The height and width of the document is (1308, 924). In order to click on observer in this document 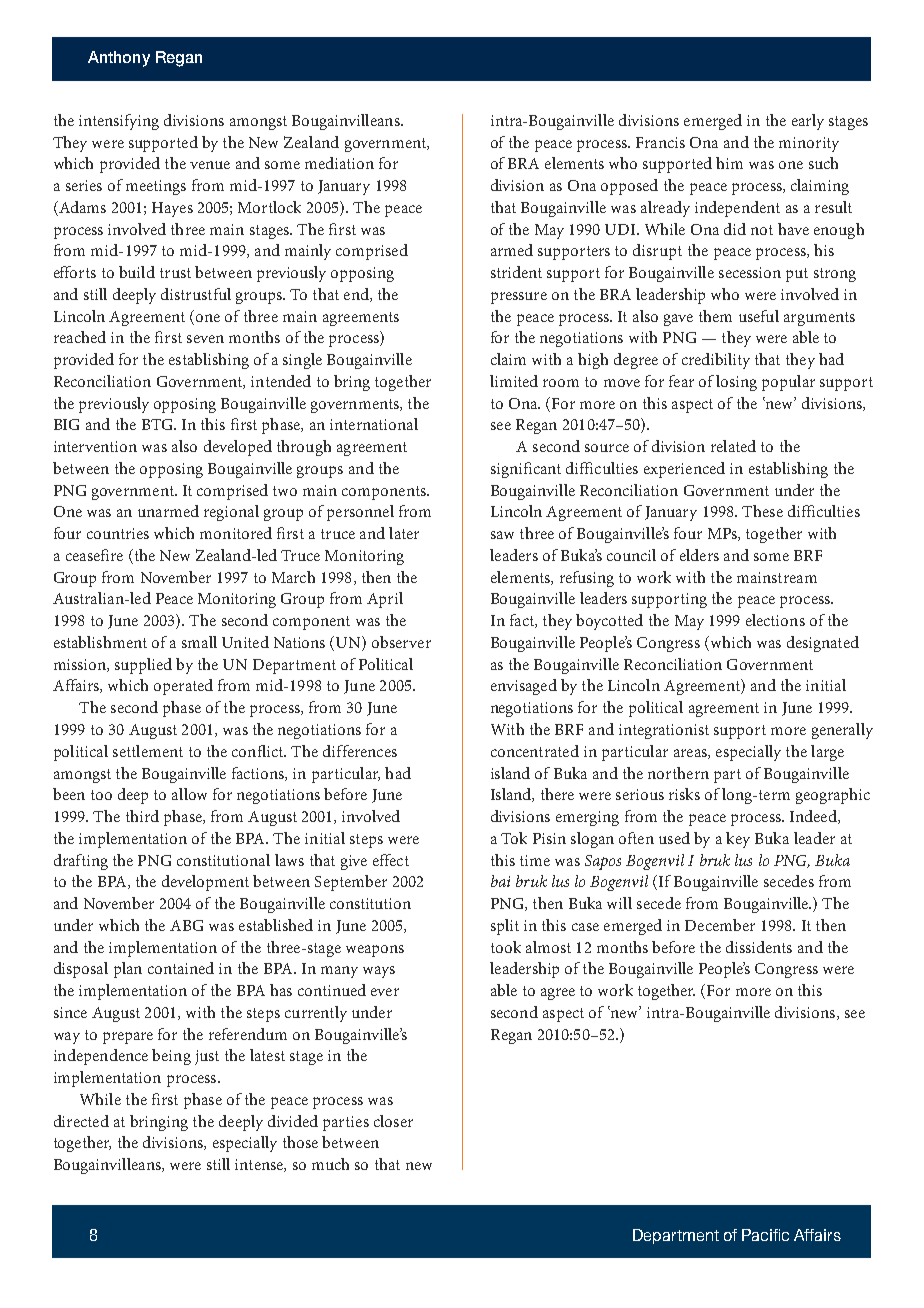, I will do `click(401, 642)`.
